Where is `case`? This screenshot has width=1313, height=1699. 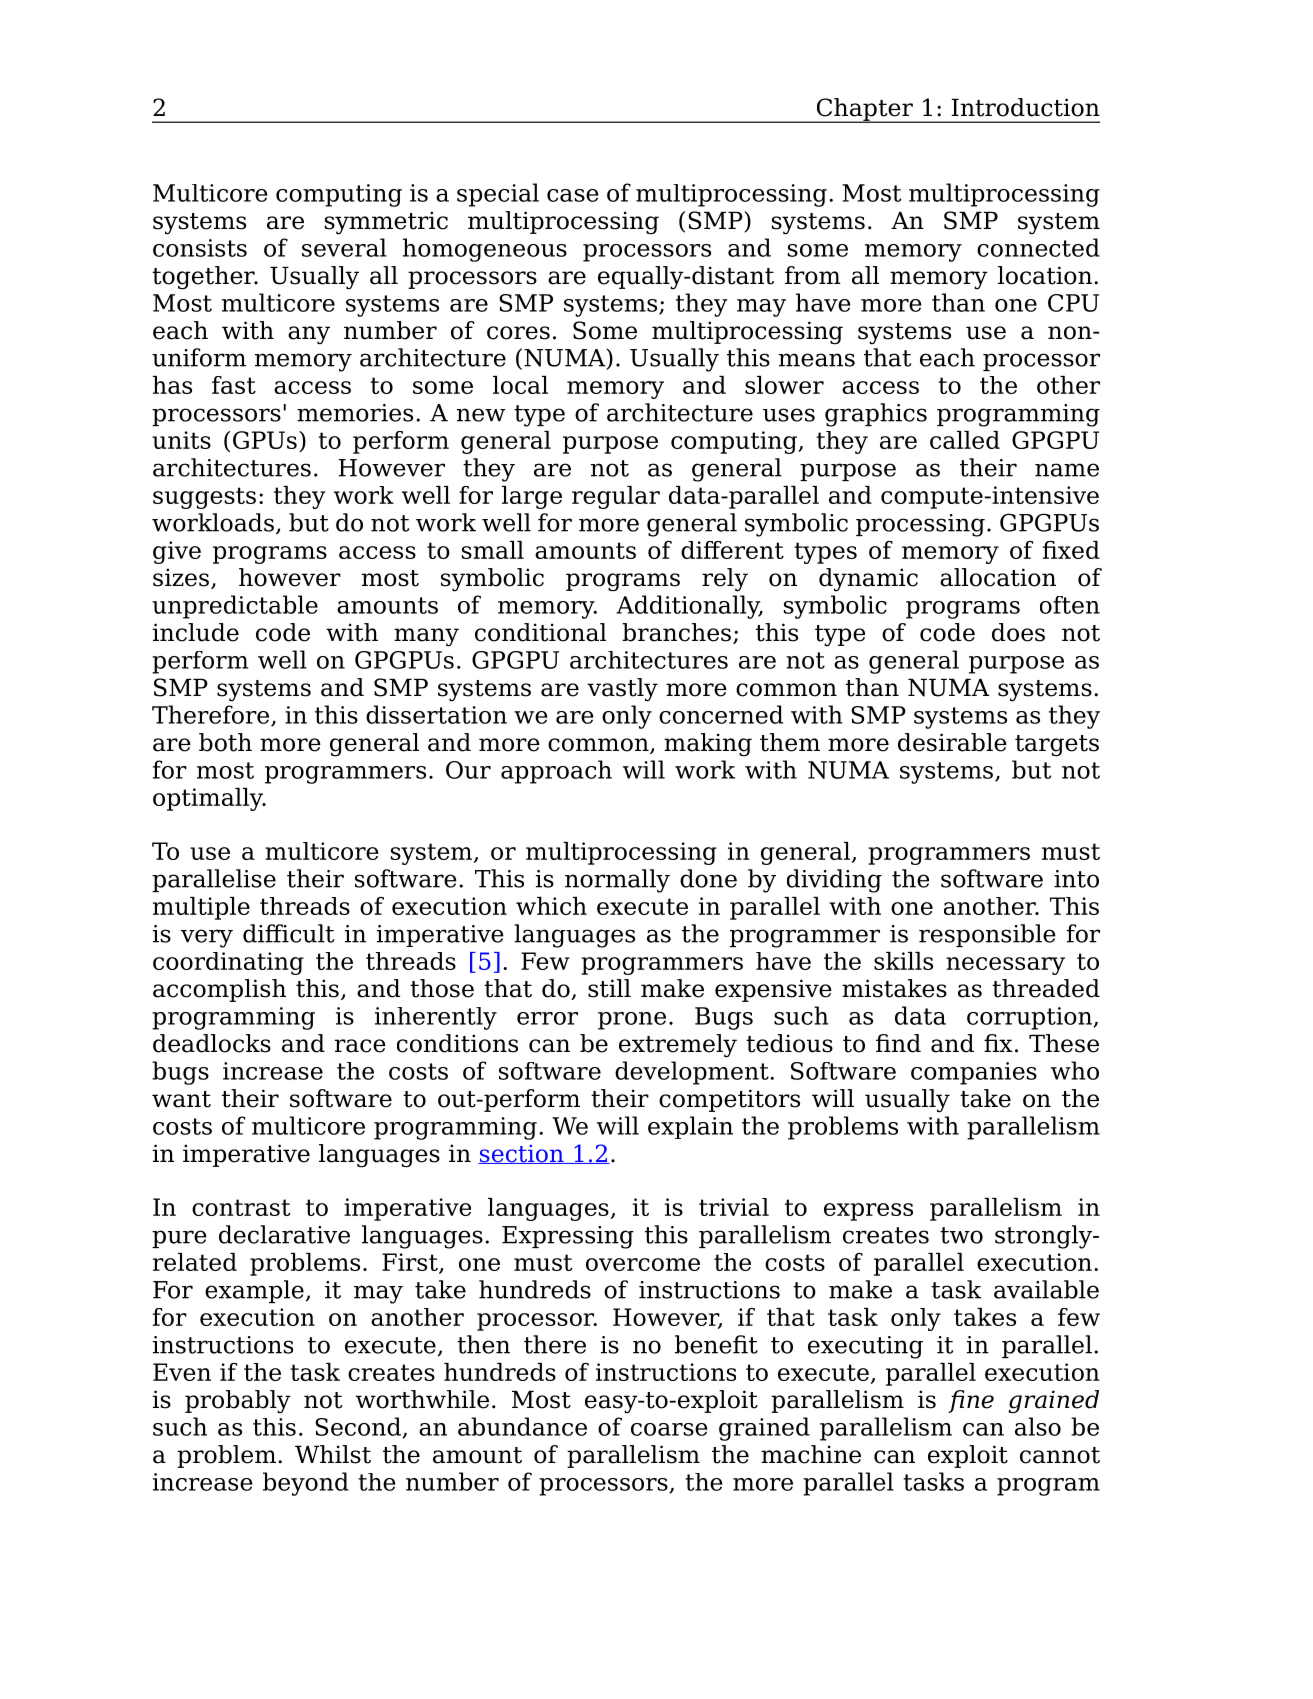 case is located at coordinates (573, 195).
